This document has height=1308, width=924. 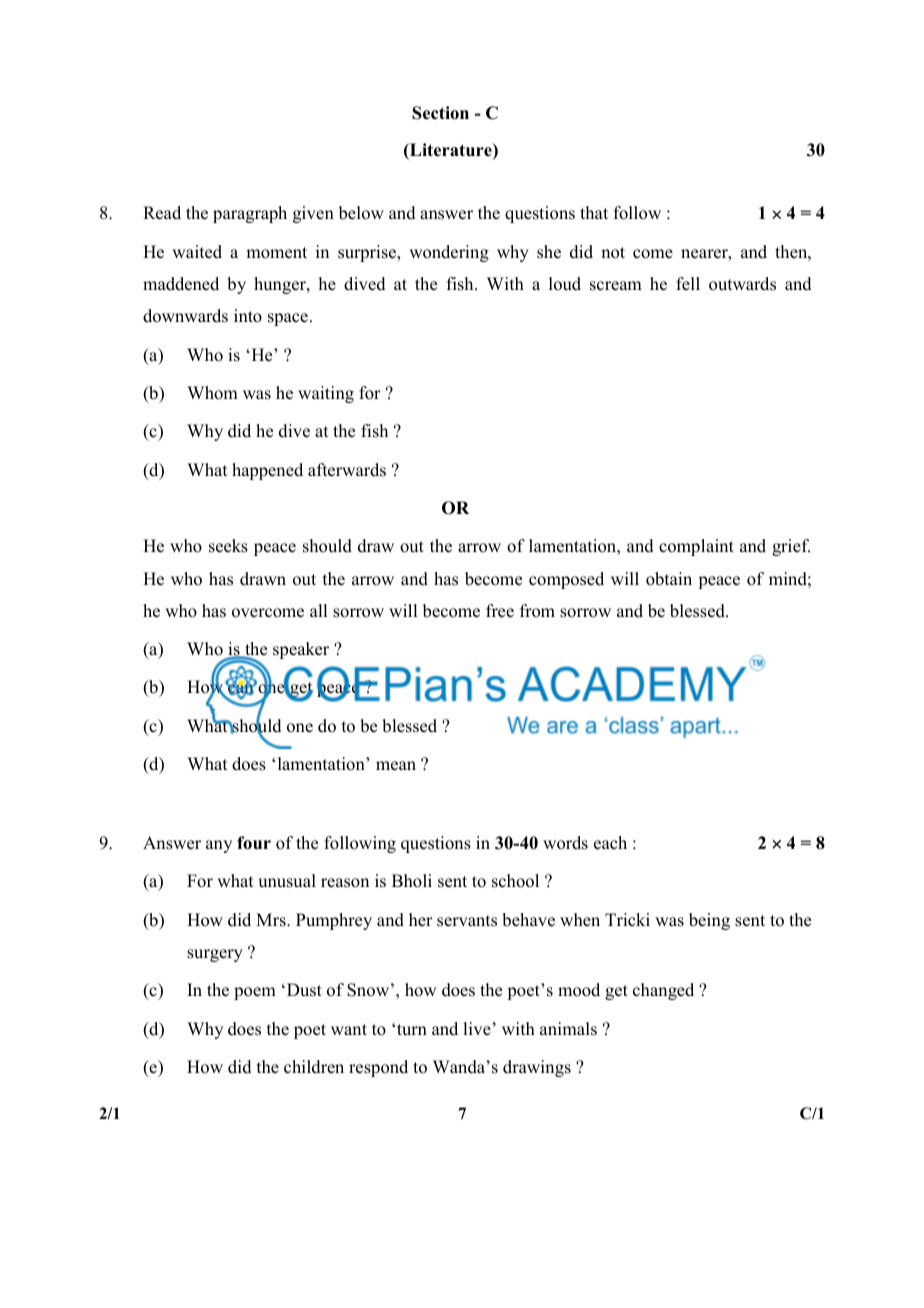 I want to click on complaint, so click(x=696, y=547).
